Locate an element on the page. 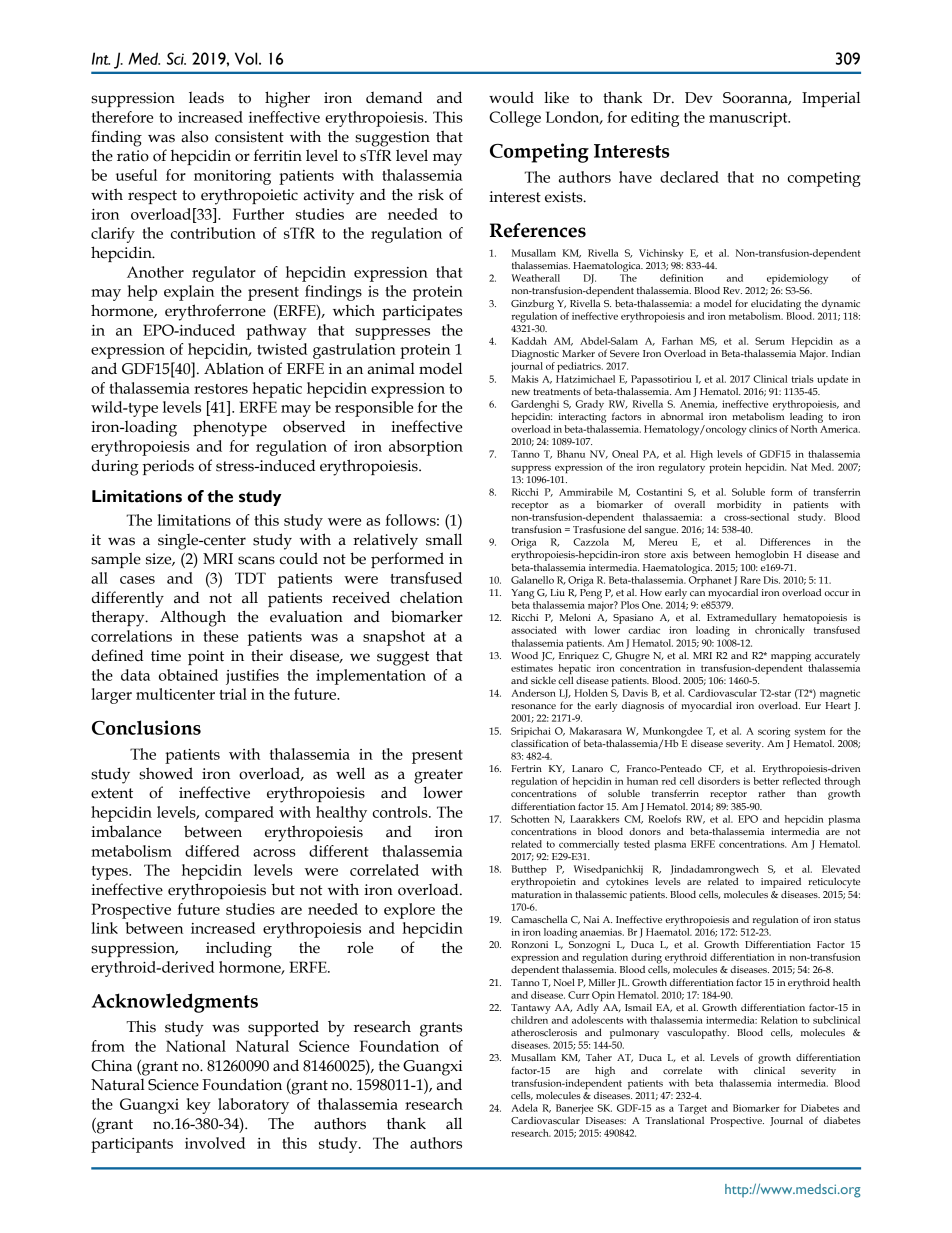 The width and height of the image is (952, 1233). scans is located at coordinates (256, 560).
